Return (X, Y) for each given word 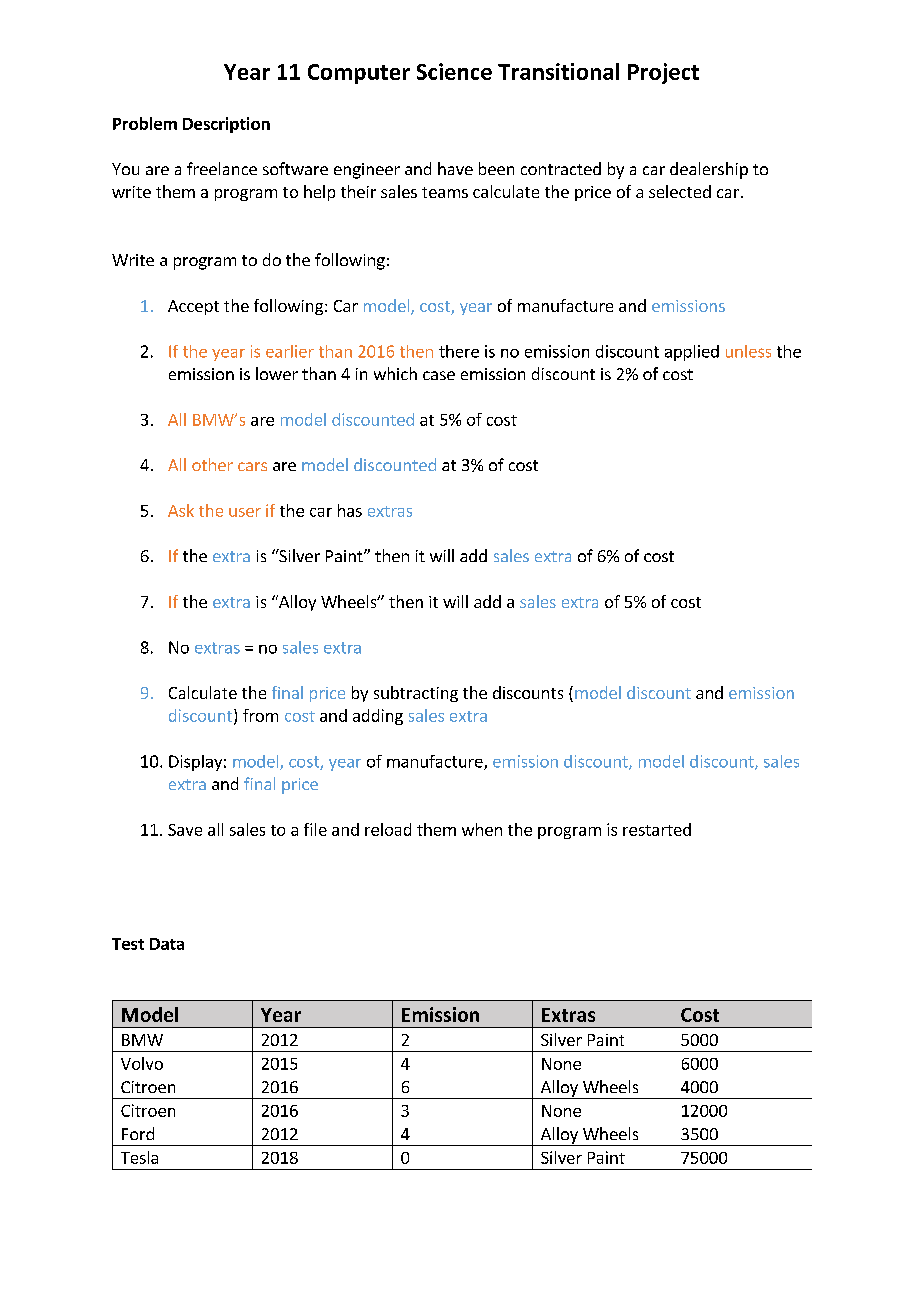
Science (454, 71)
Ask (181, 510)
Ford (138, 1133)
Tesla (139, 1157)
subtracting (416, 694)
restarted (657, 829)
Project (663, 73)
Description (226, 125)
